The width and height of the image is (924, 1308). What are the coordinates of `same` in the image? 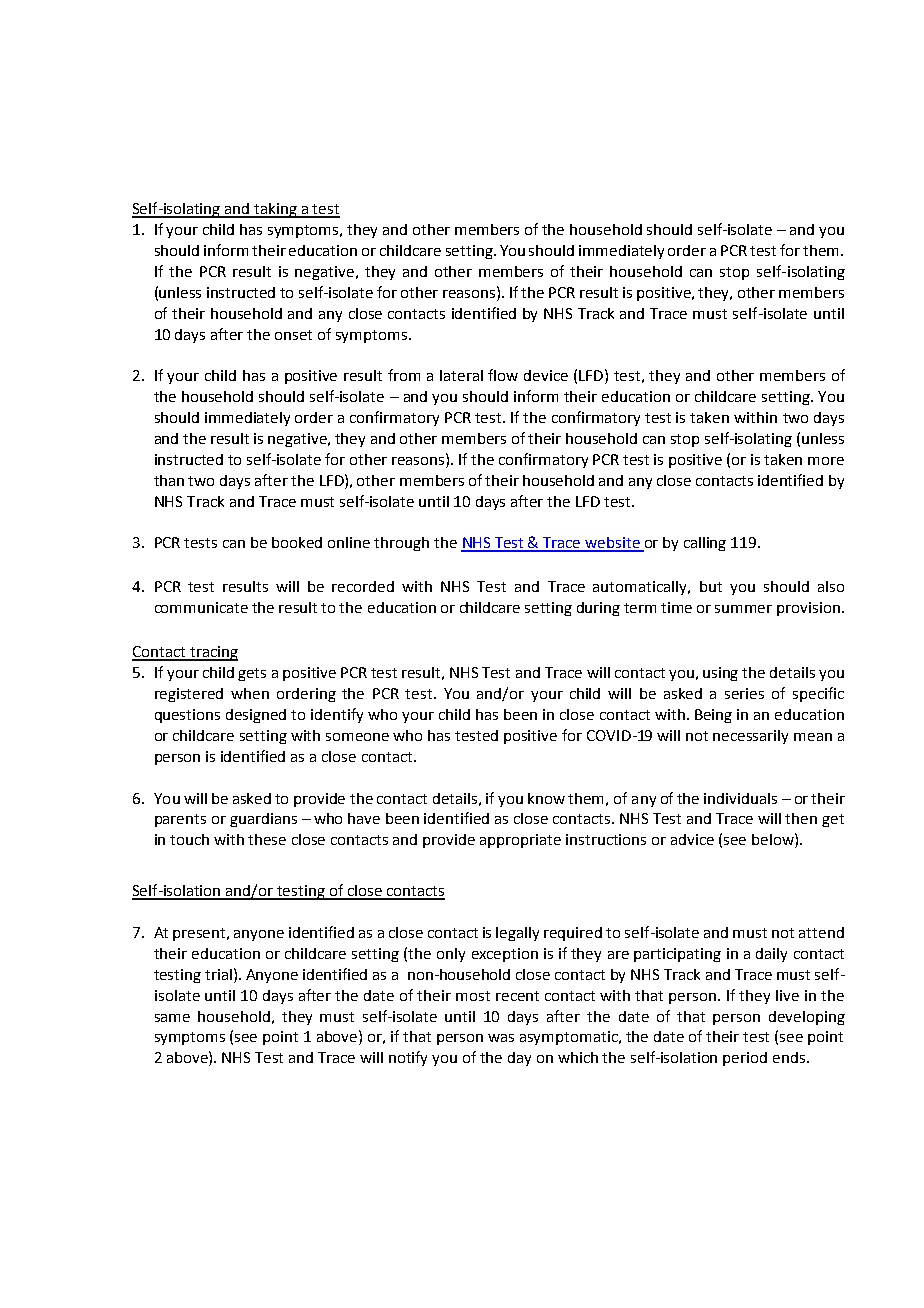 It's located at (172, 1018).
